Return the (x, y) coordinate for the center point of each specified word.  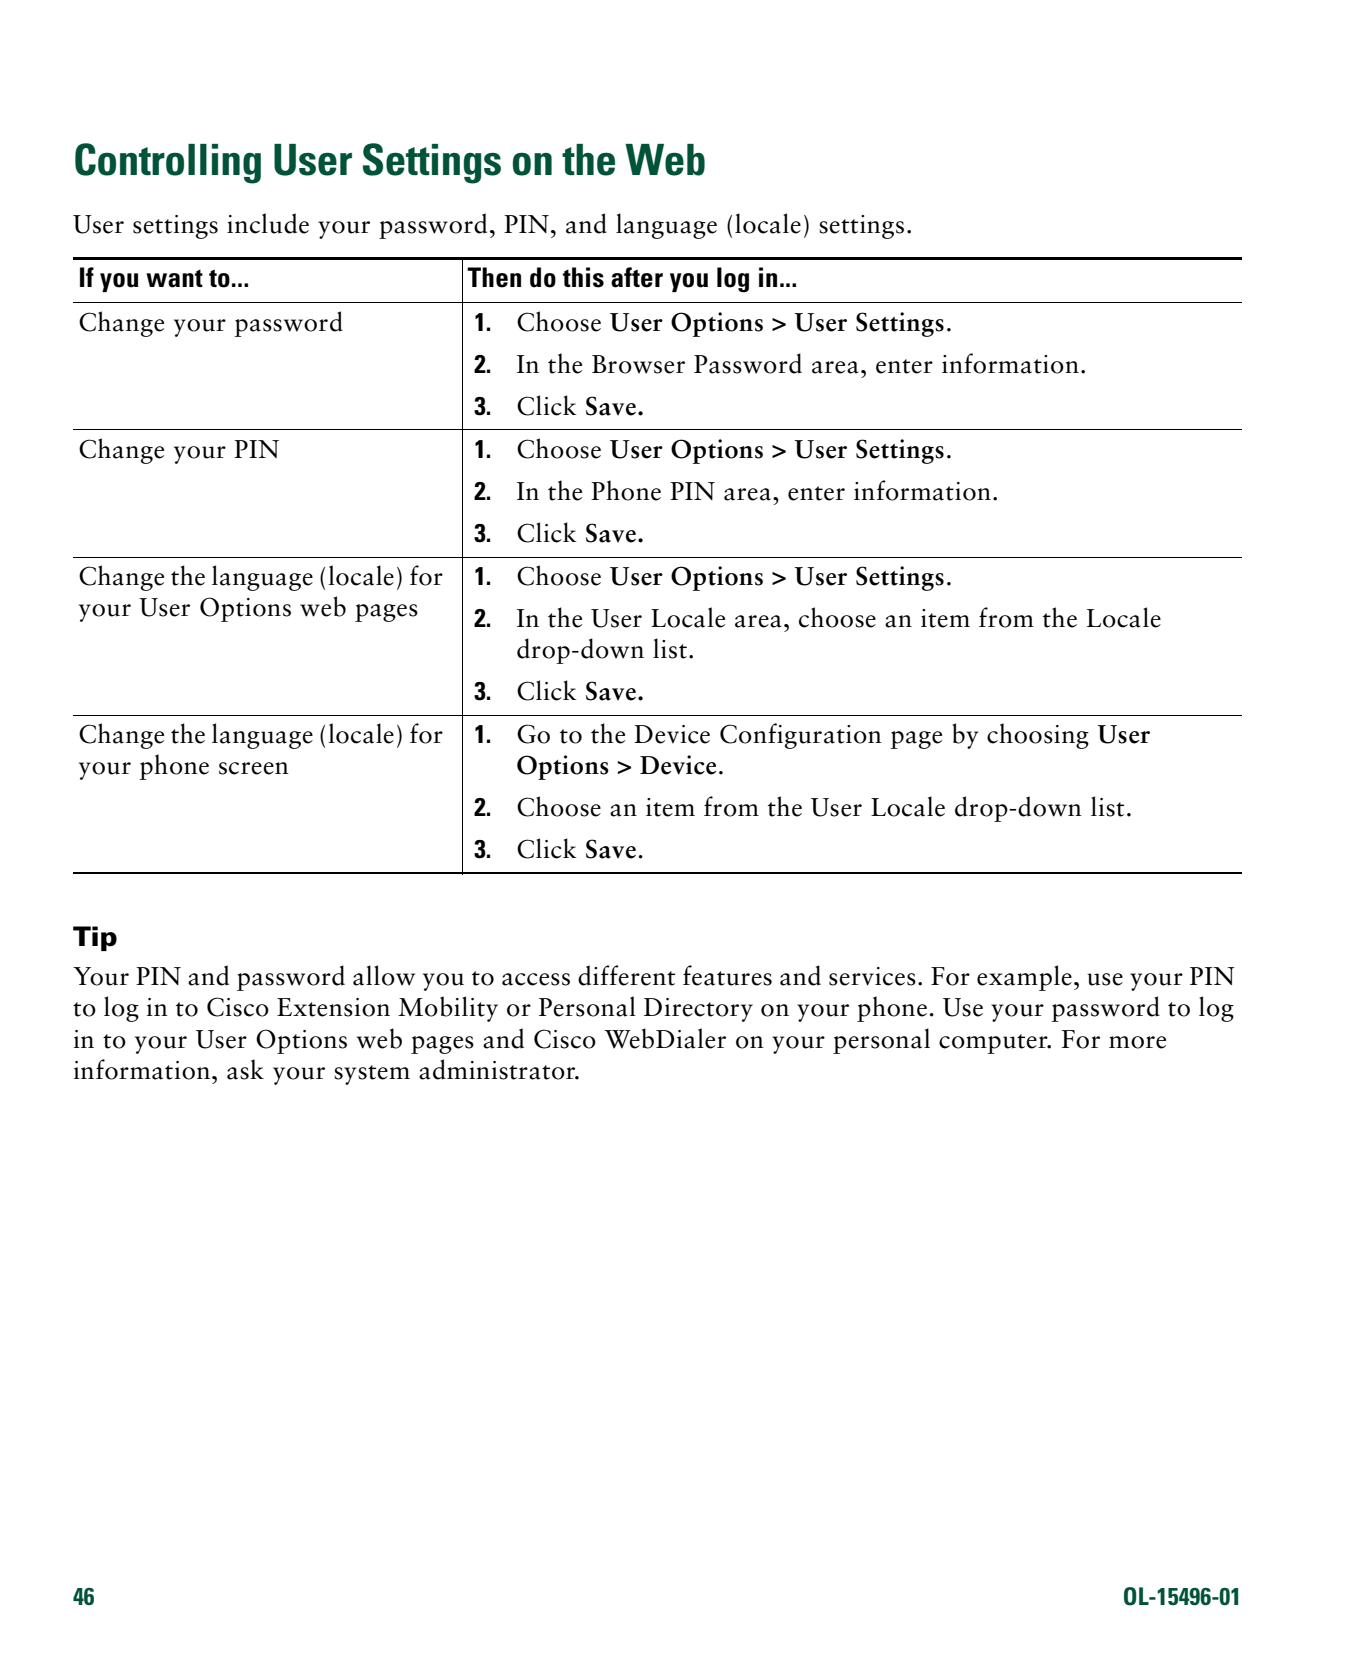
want (174, 279)
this (583, 277)
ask (245, 1069)
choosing (1038, 736)
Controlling (168, 163)
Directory (698, 1010)
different (626, 975)
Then (494, 277)
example (1024, 978)
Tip (95, 938)
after (637, 277)
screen (254, 768)
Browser (638, 364)
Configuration (801, 736)
